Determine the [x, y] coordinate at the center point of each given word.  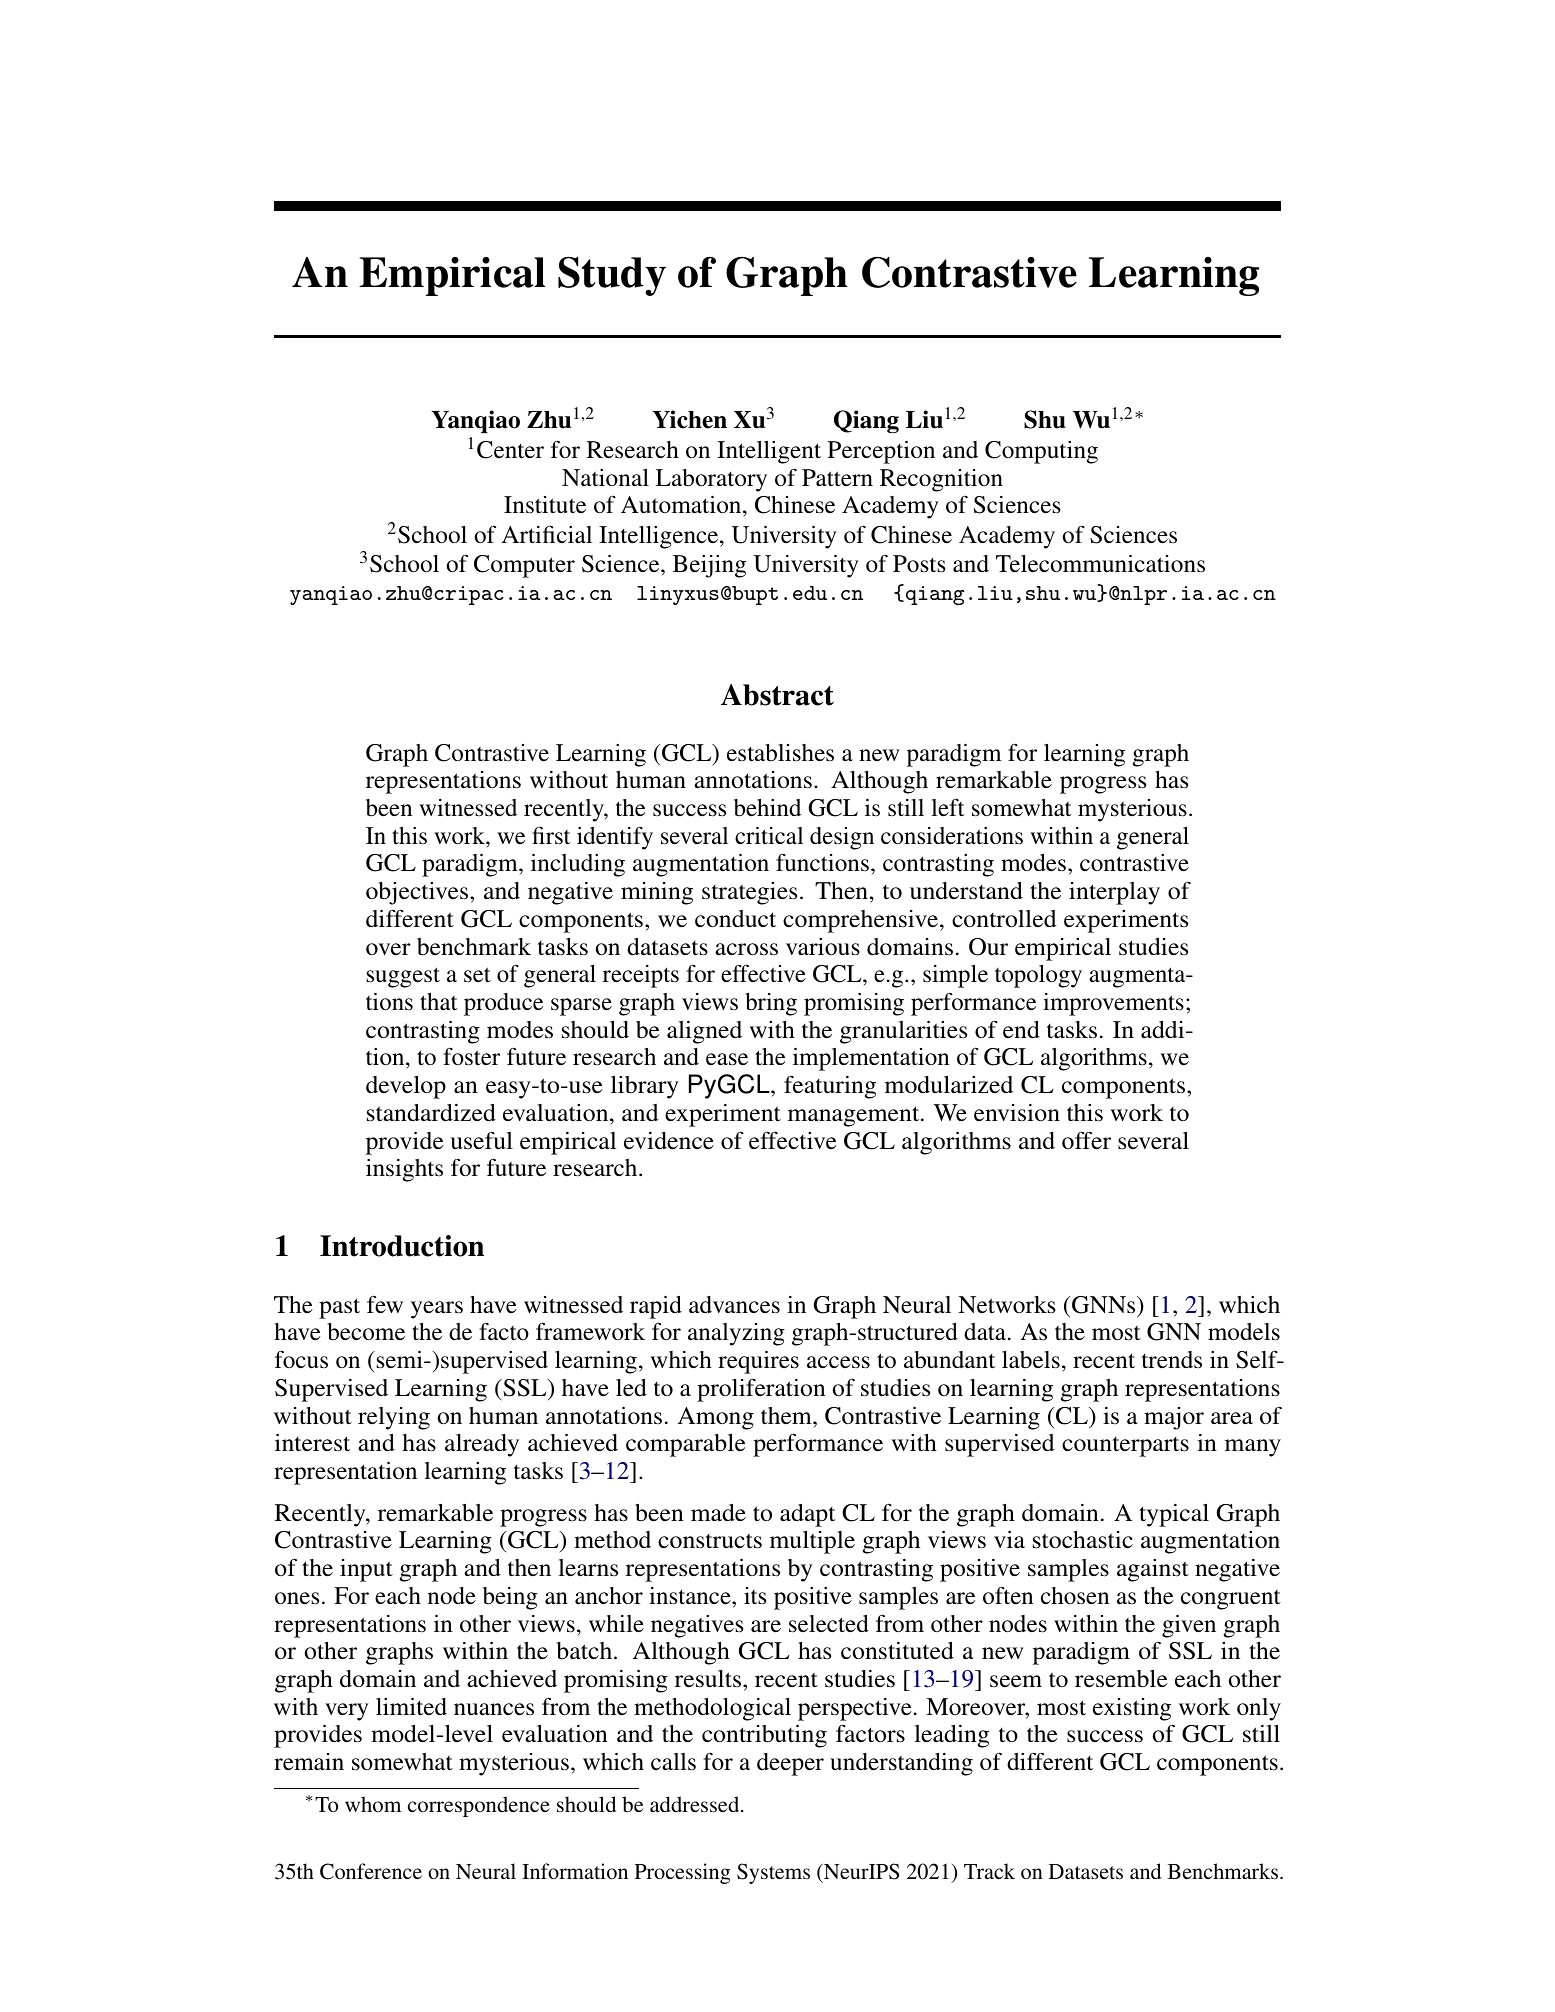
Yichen [689, 419]
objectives [418, 893]
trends [1172, 1360]
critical [769, 836]
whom [373, 1804]
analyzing [736, 1334]
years [437, 1310]
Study [612, 276]
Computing [1041, 452]
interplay [1114, 893]
